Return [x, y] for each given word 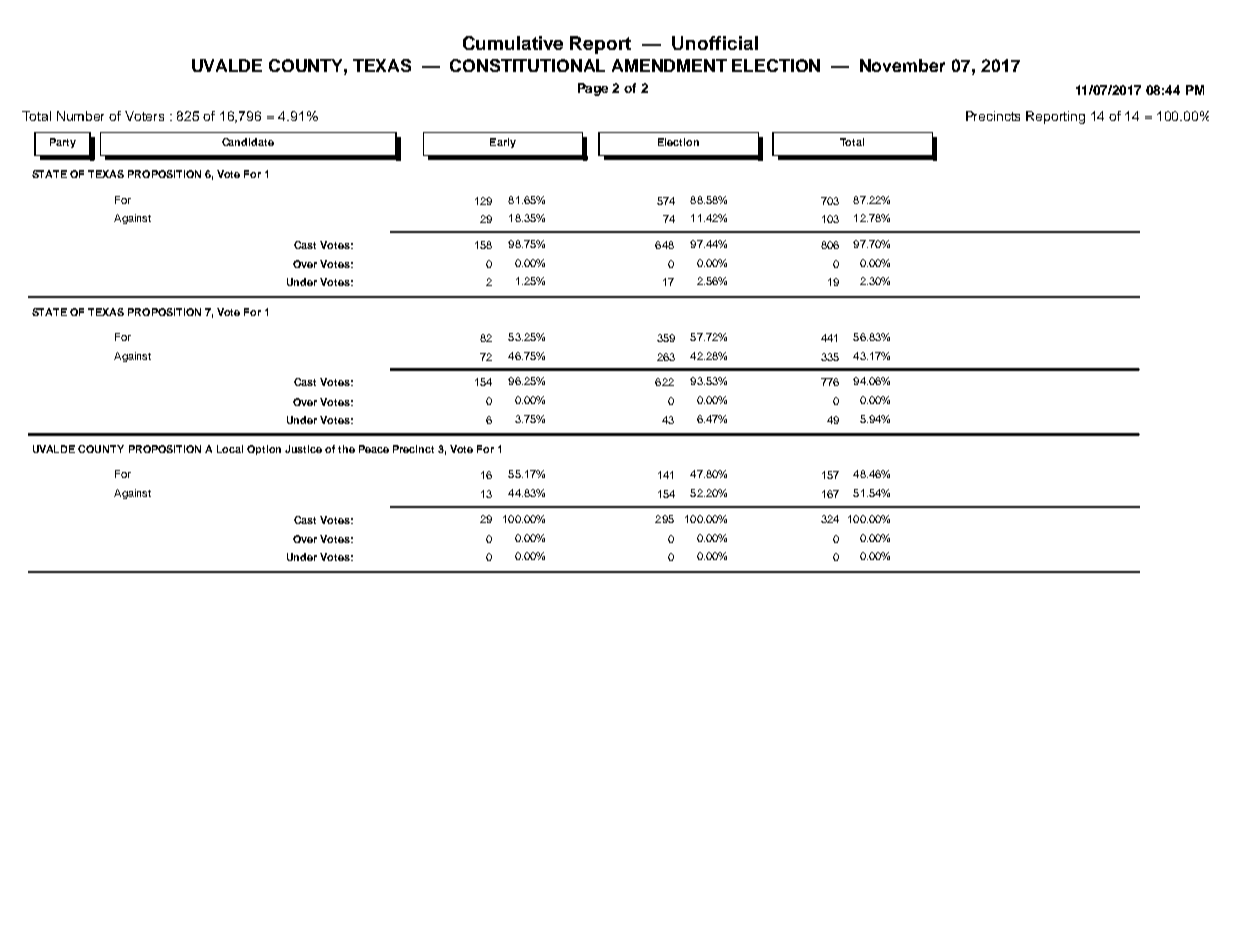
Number [80, 116]
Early [503, 143]
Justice [303, 449]
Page [593, 89]
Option [264, 450]
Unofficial [715, 43]
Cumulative [513, 43]
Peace [374, 449]
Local [230, 449]
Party [63, 143]
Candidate [248, 142]
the [346, 449]
